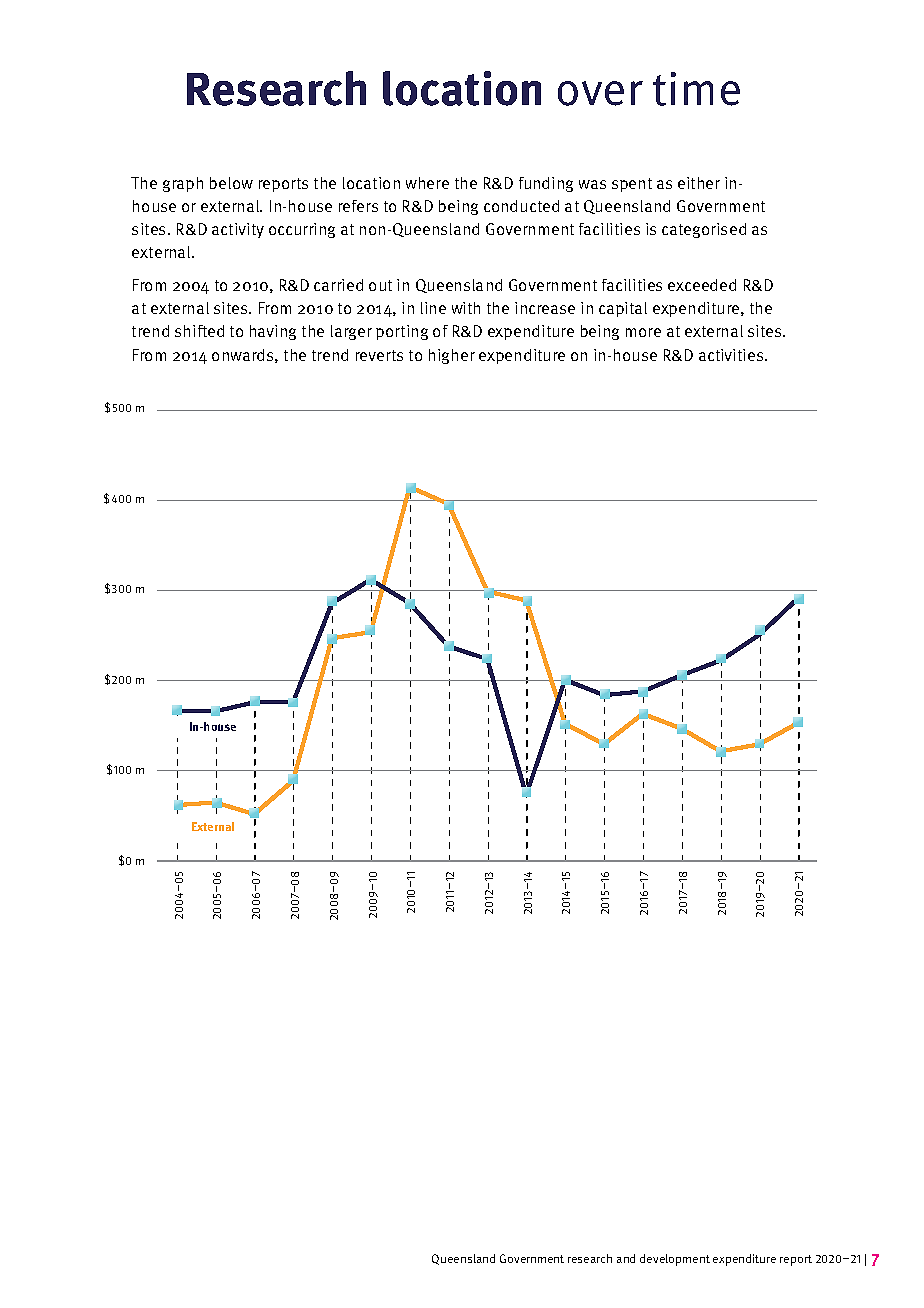 The width and height of the page is (924, 1308). I want to click on more, so click(643, 332).
